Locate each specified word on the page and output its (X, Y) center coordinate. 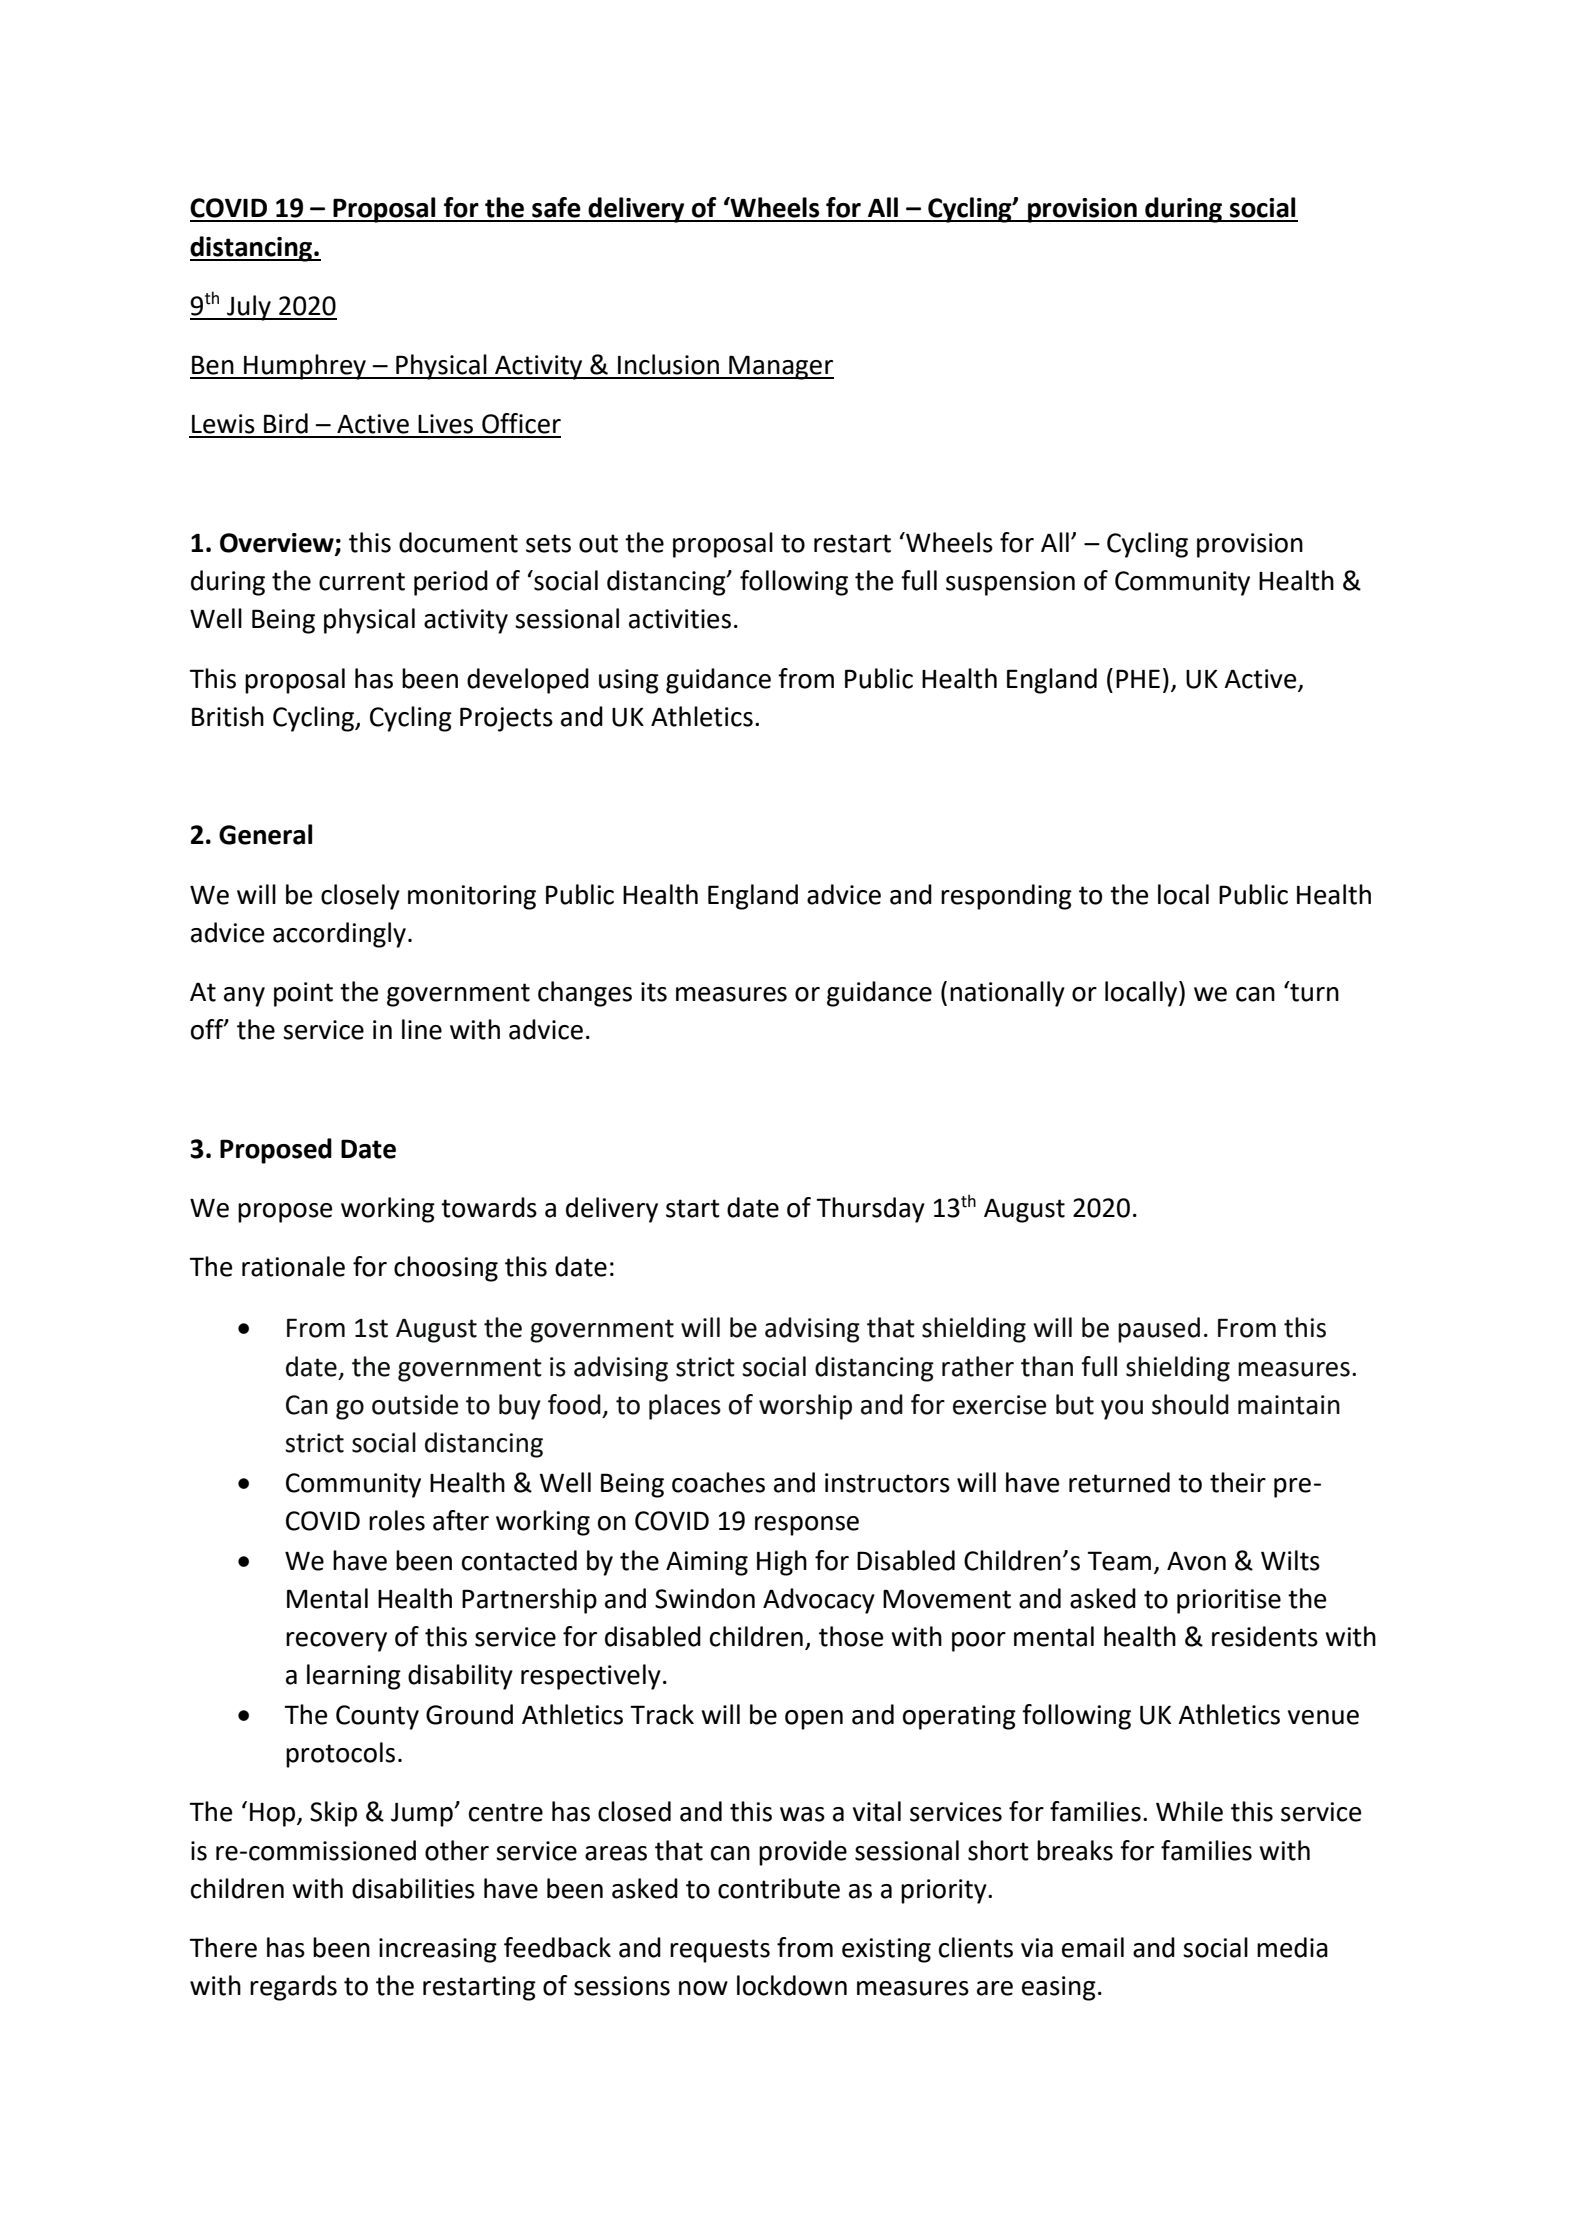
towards (489, 1207)
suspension (1010, 583)
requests (720, 1951)
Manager (780, 367)
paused (1159, 1330)
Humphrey (305, 367)
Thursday (870, 1210)
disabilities (413, 1888)
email (1093, 1947)
